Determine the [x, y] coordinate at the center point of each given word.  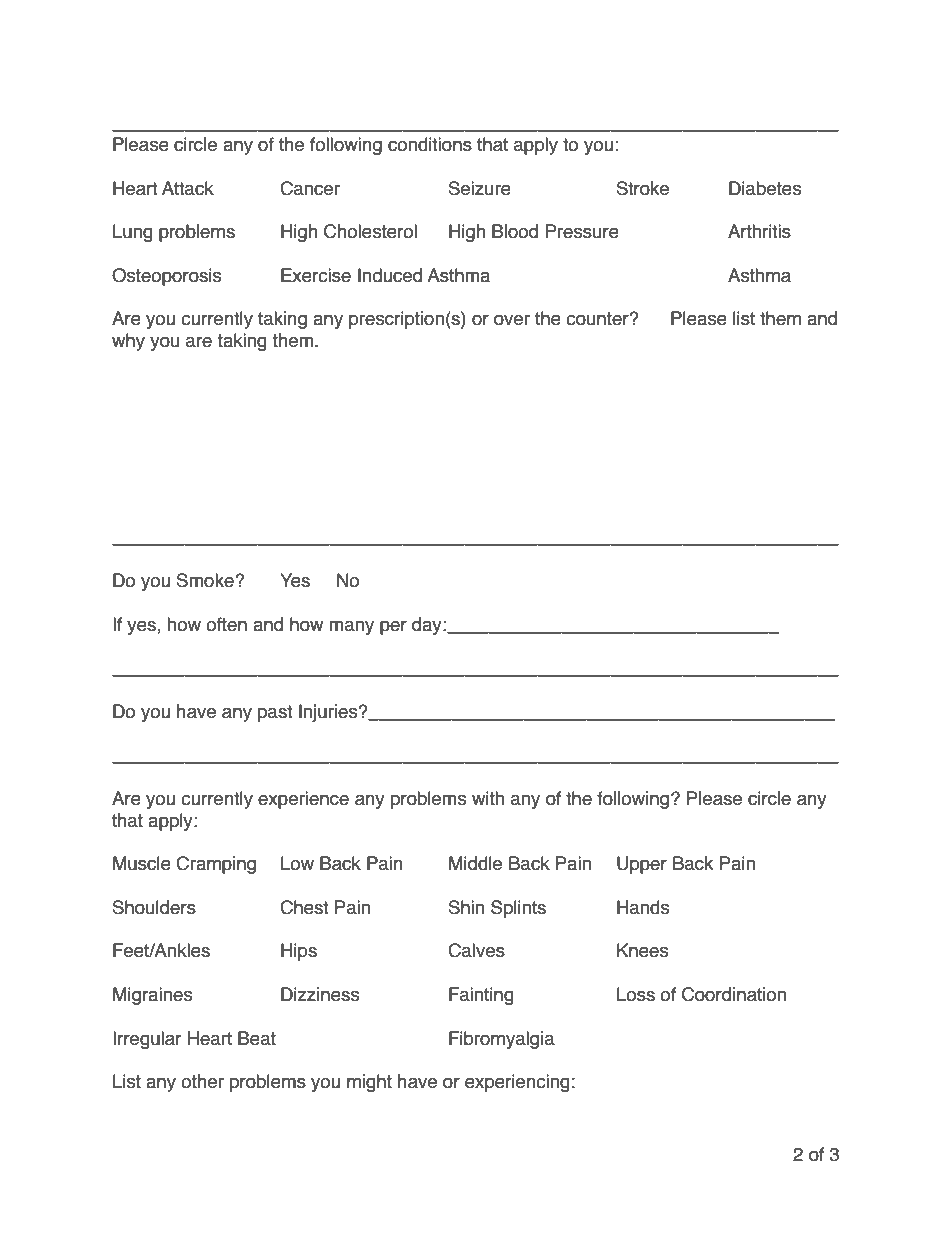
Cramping [216, 865]
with [488, 798]
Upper [642, 865]
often [226, 624]
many [351, 627]
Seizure [480, 188]
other [202, 1081]
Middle [475, 863]
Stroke [643, 188]
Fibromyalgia [502, 1040]
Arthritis [759, 231]
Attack [188, 188]
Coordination [734, 994]
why [128, 342]
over [512, 320]
